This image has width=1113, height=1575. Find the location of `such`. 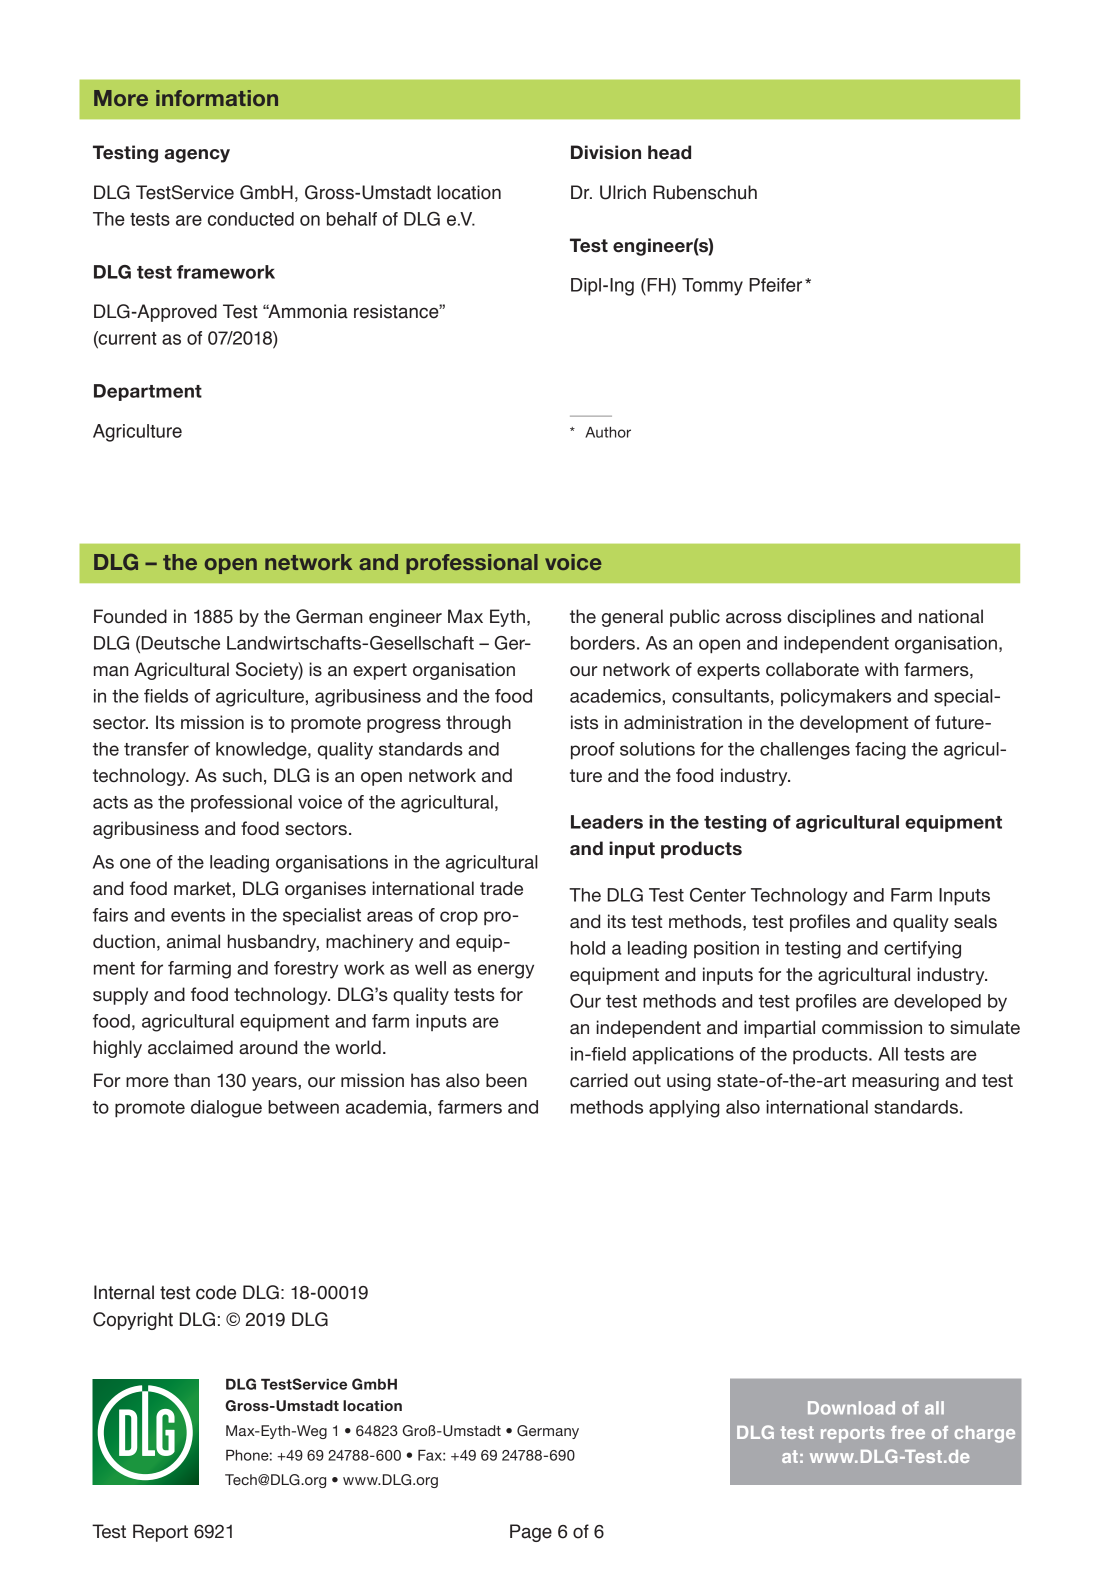

such is located at coordinates (242, 775).
